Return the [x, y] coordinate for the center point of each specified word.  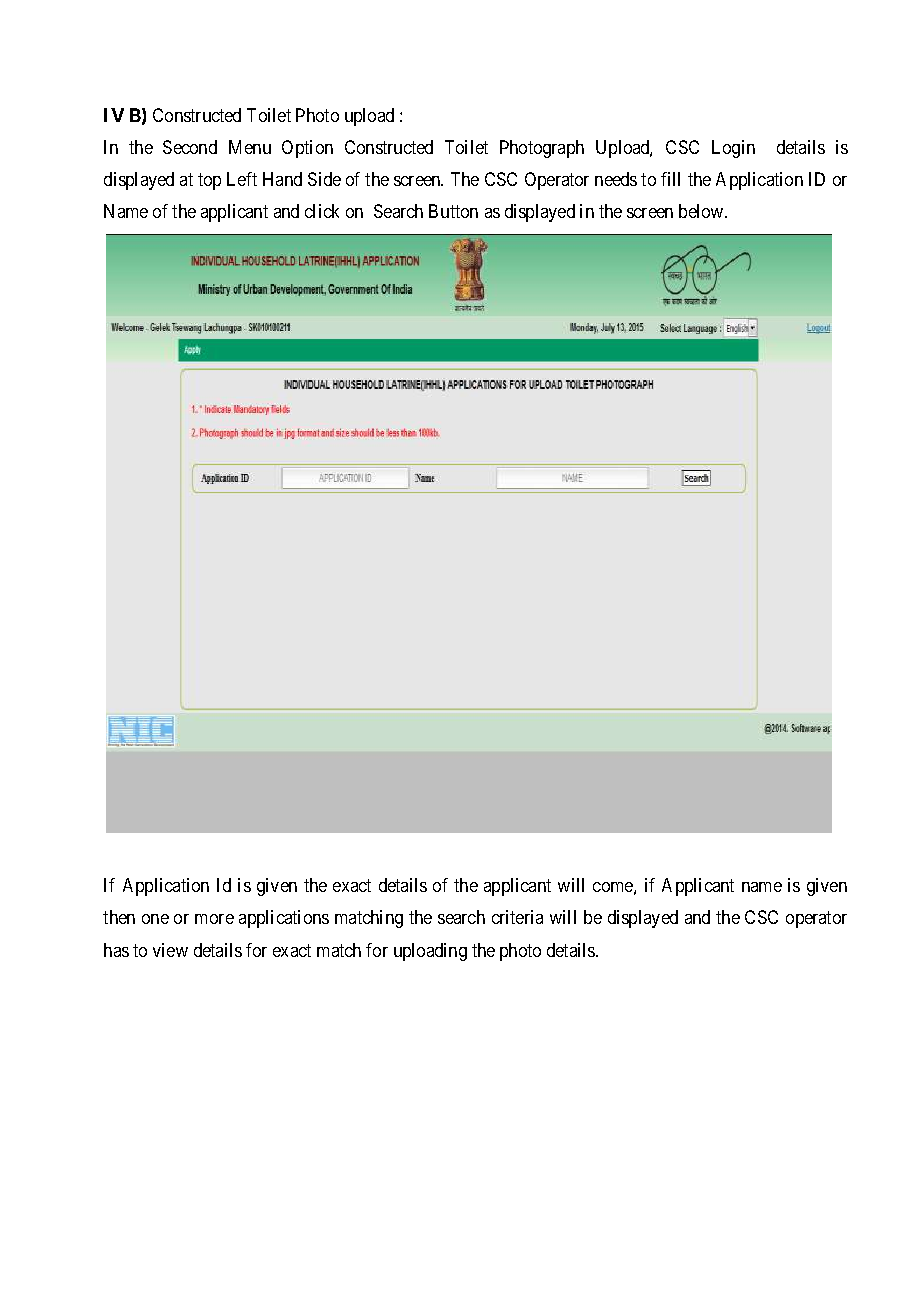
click [322, 211]
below [702, 211]
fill [670, 179]
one [155, 919]
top [209, 182]
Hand [282, 179]
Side [324, 179]
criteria [517, 917]
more [214, 919]
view [170, 950]
